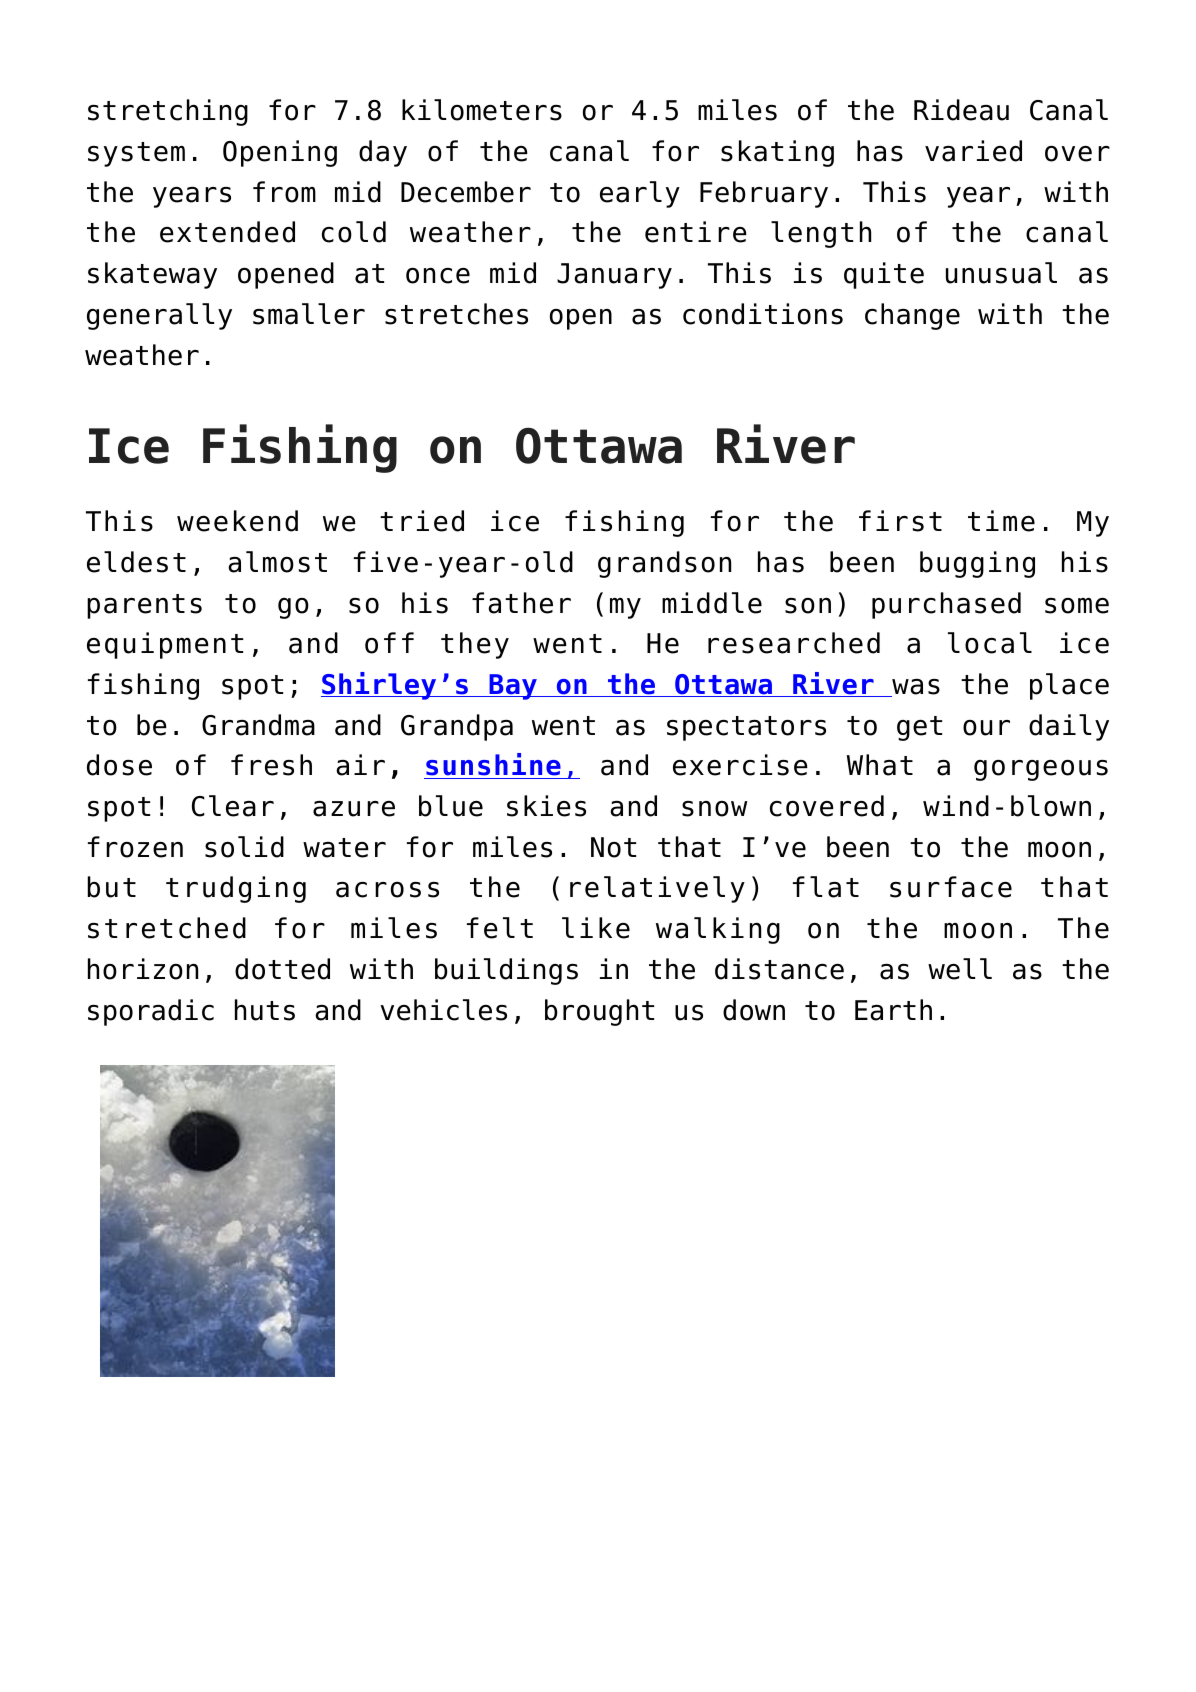  I want to click on January, so click(614, 276).
